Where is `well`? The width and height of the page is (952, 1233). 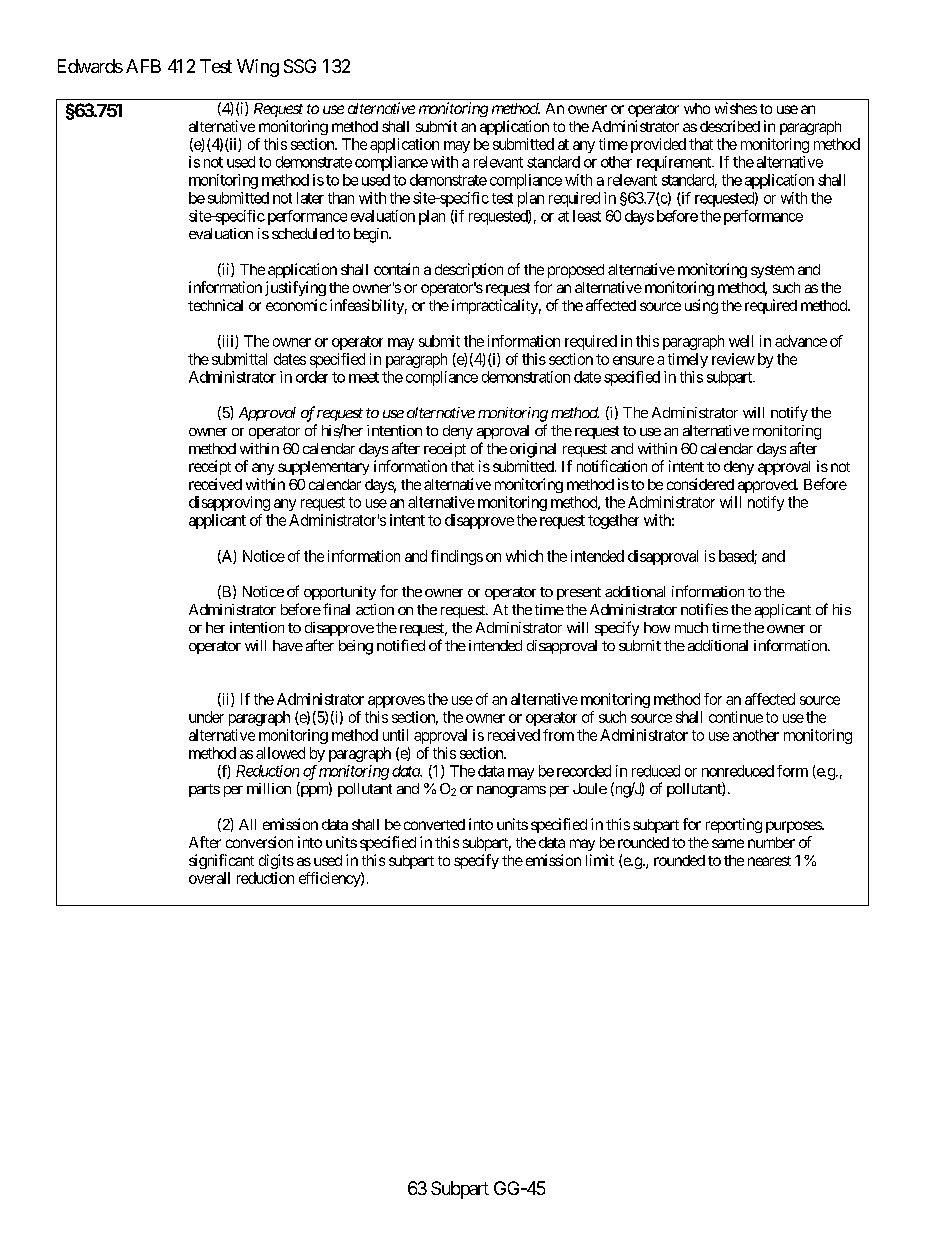 well is located at coordinates (741, 341).
